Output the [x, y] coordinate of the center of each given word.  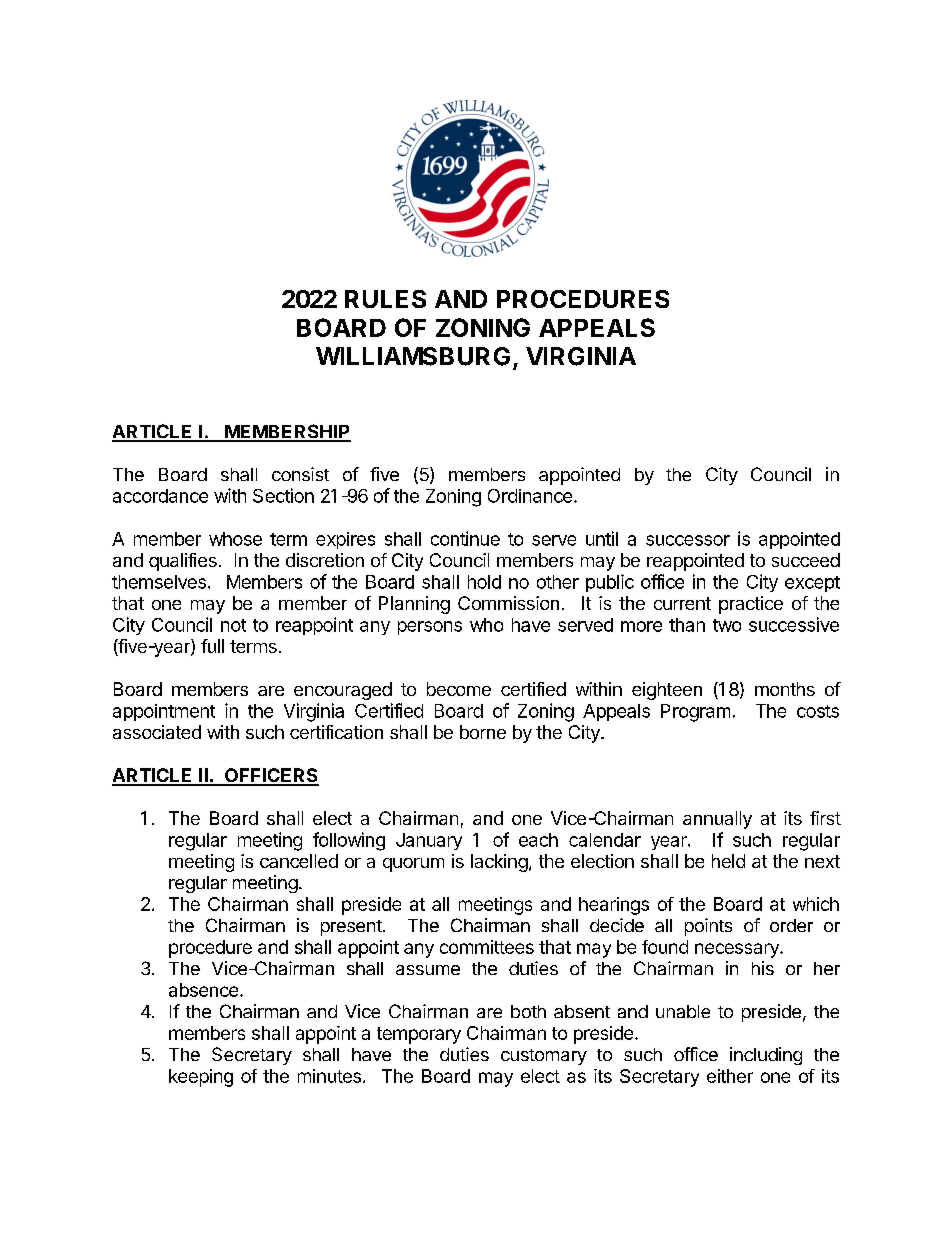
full [212, 646]
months [785, 689]
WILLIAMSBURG [413, 356]
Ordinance [530, 496]
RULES [385, 299]
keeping [201, 1078]
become [459, 689]
